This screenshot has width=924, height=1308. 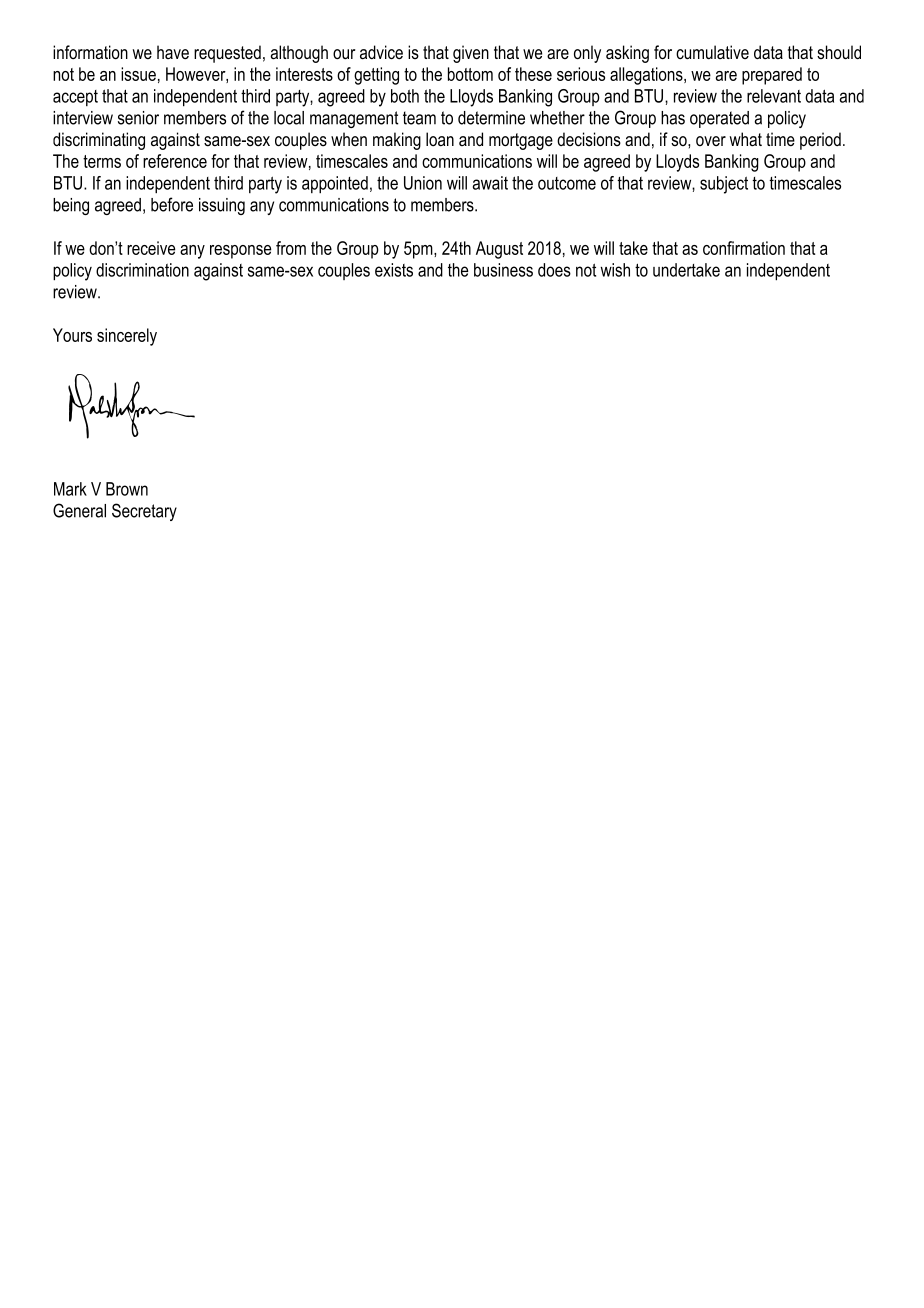 I want to click on Union, so click(x=423, y=183).
